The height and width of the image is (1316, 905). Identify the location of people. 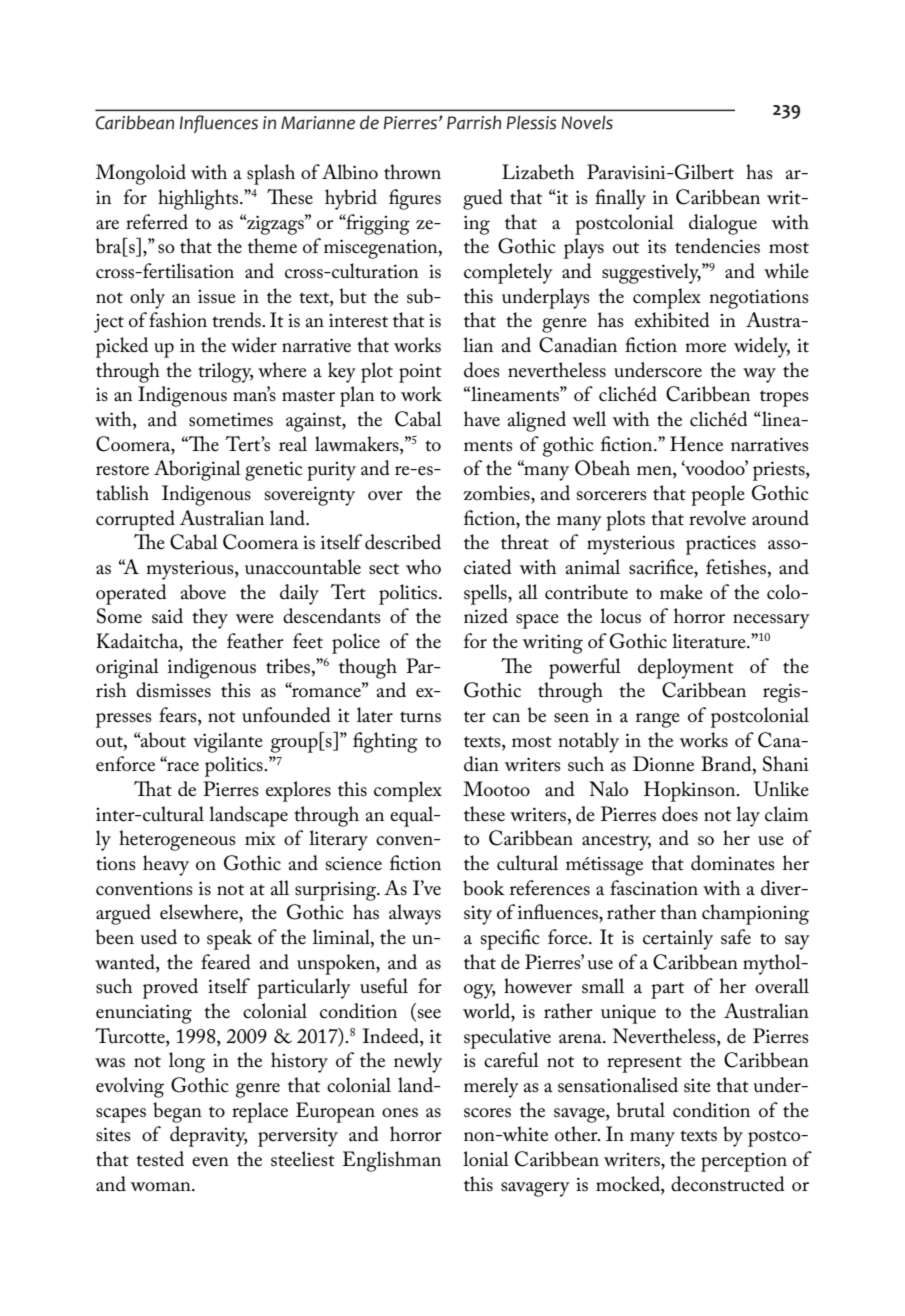
(718, 495).
